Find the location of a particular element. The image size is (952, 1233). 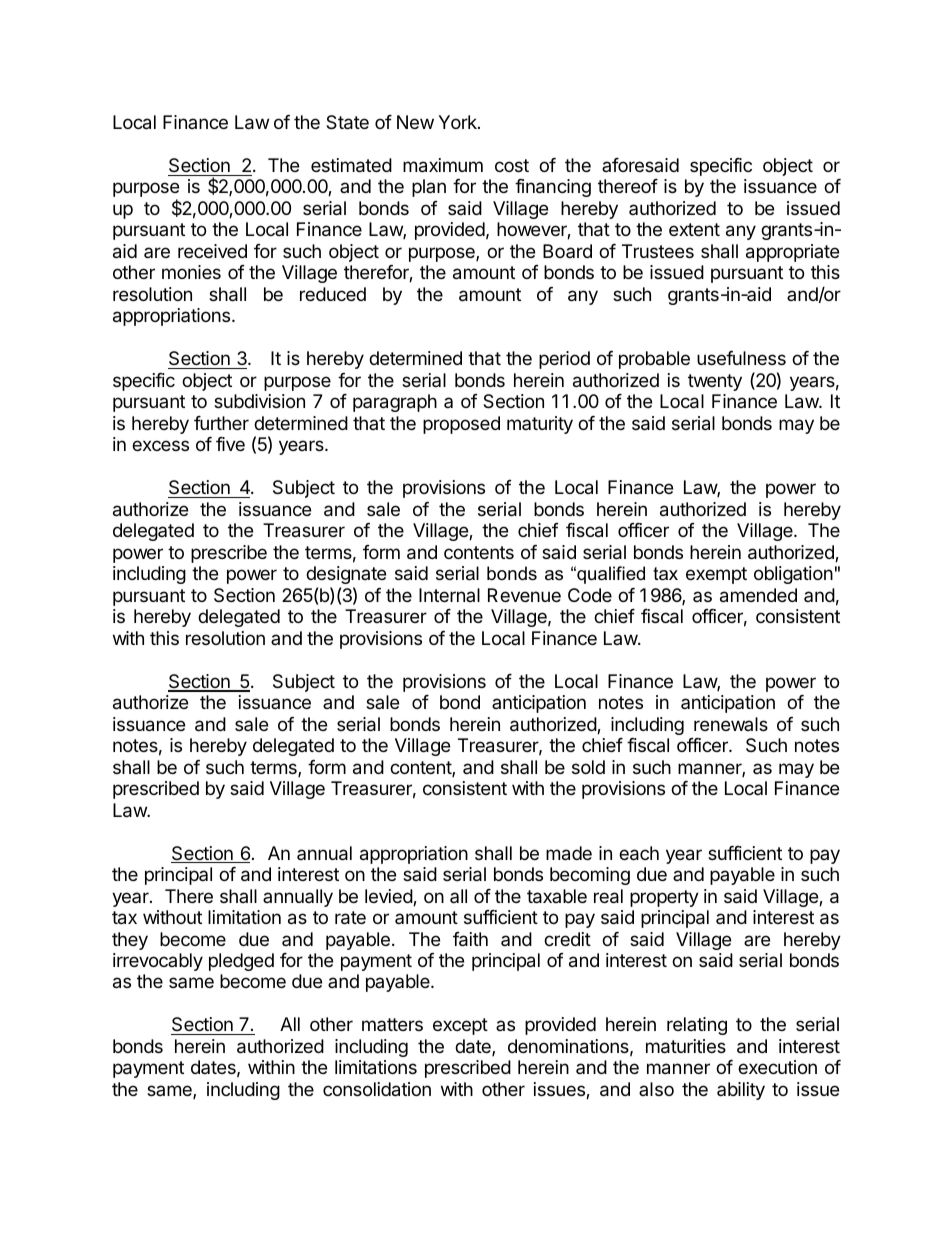

levied is located at coordinates (389, 897).
